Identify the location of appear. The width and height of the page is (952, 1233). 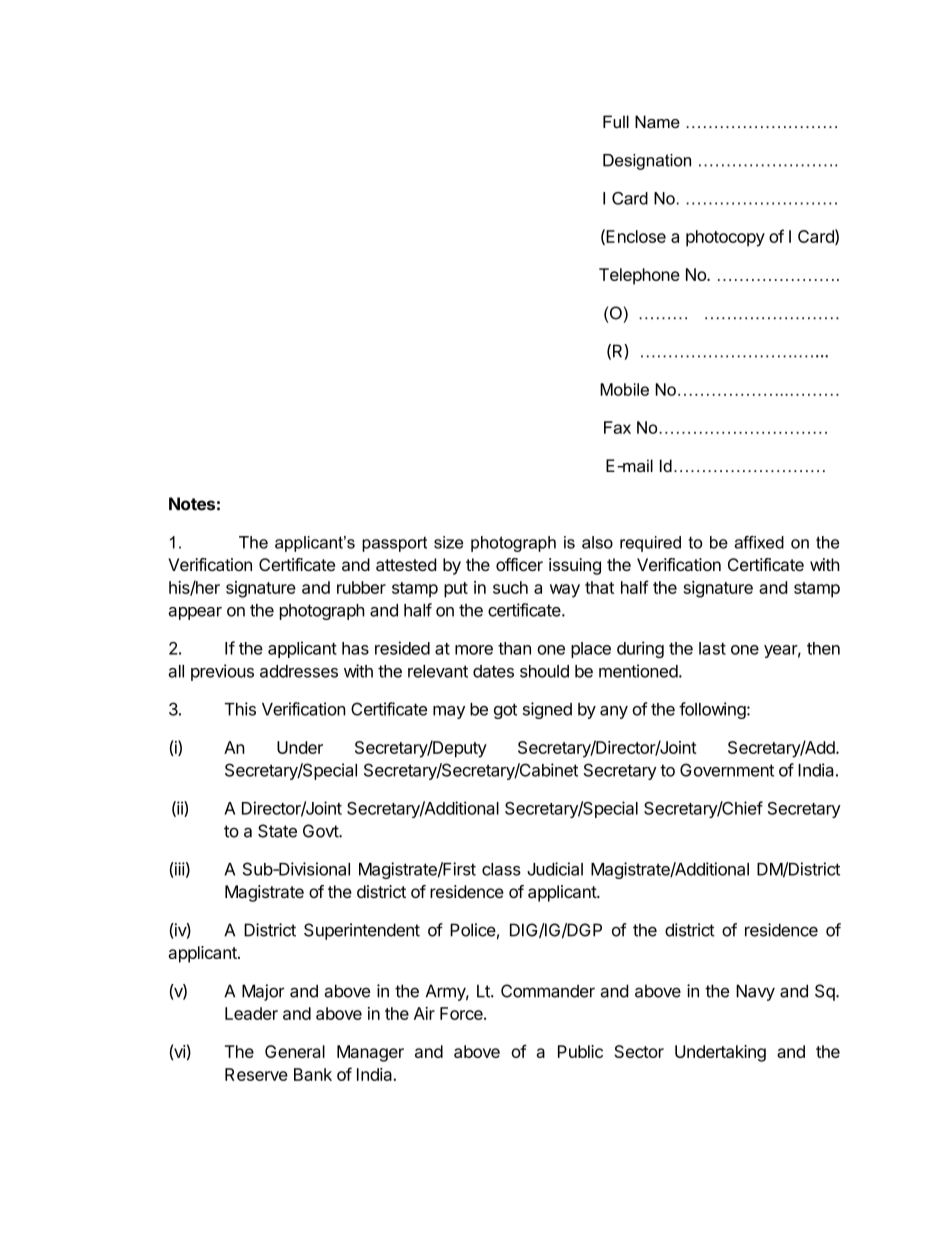
(195, 613).
